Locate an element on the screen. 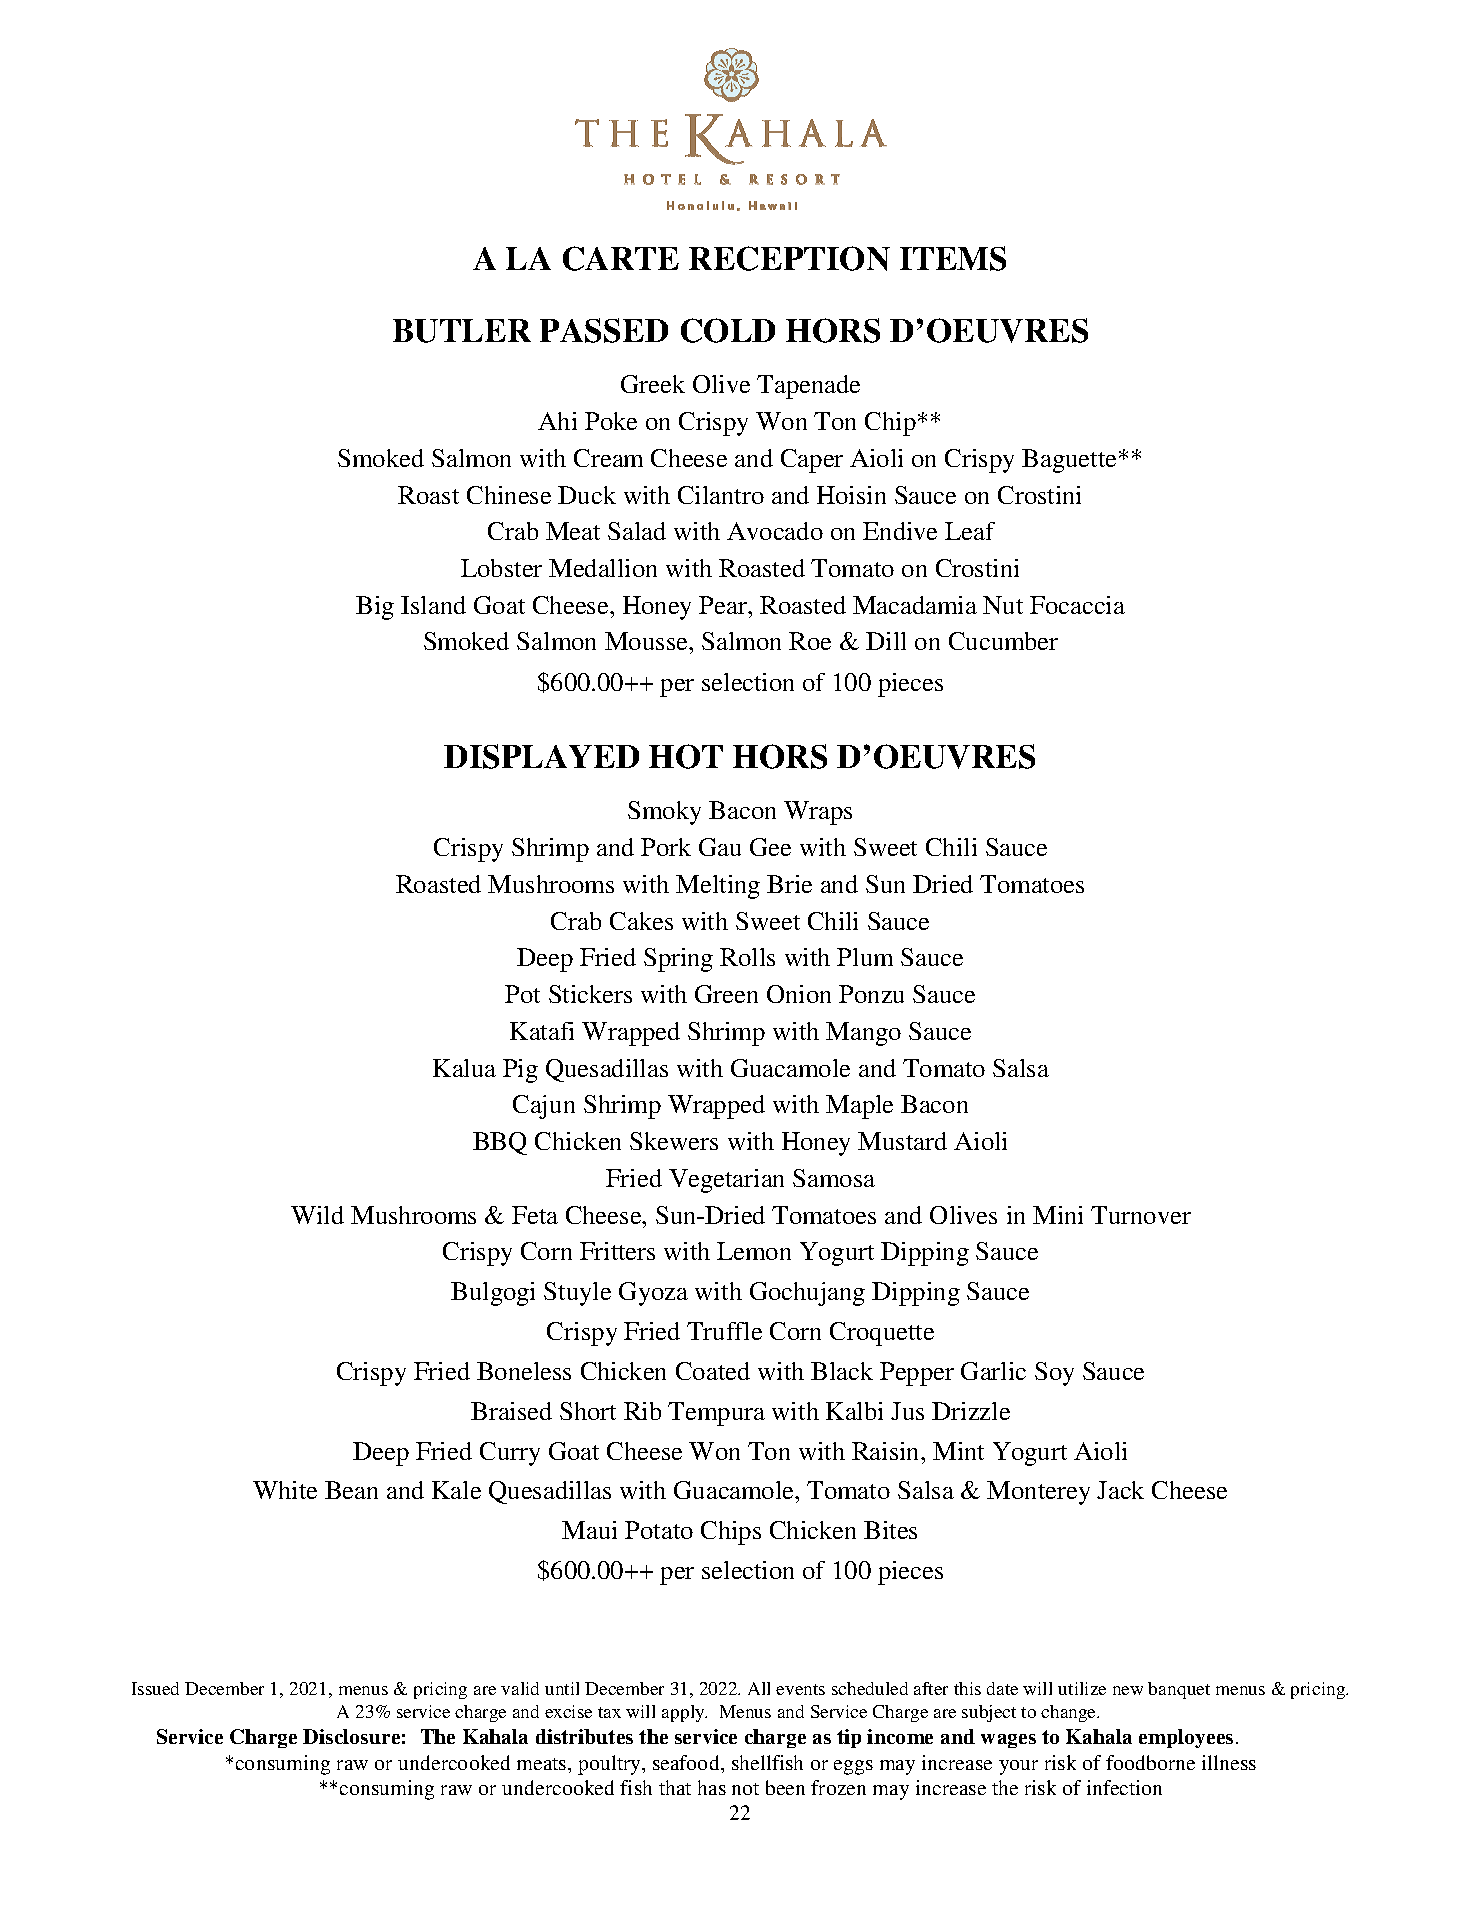  change is located at coordinates (1070, 1713).
